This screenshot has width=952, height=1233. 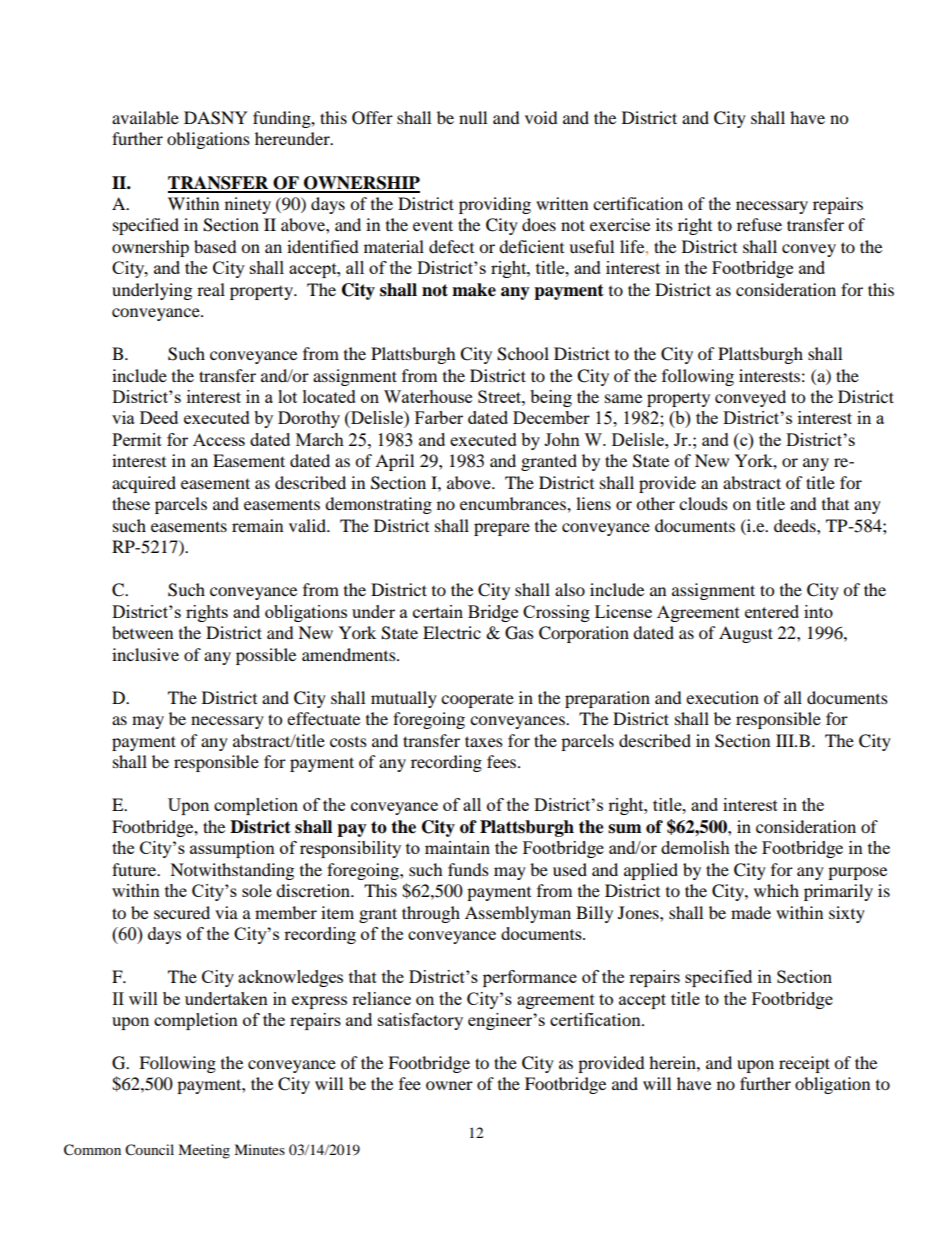 I want to click on funds, so click(x=468, y=869).
